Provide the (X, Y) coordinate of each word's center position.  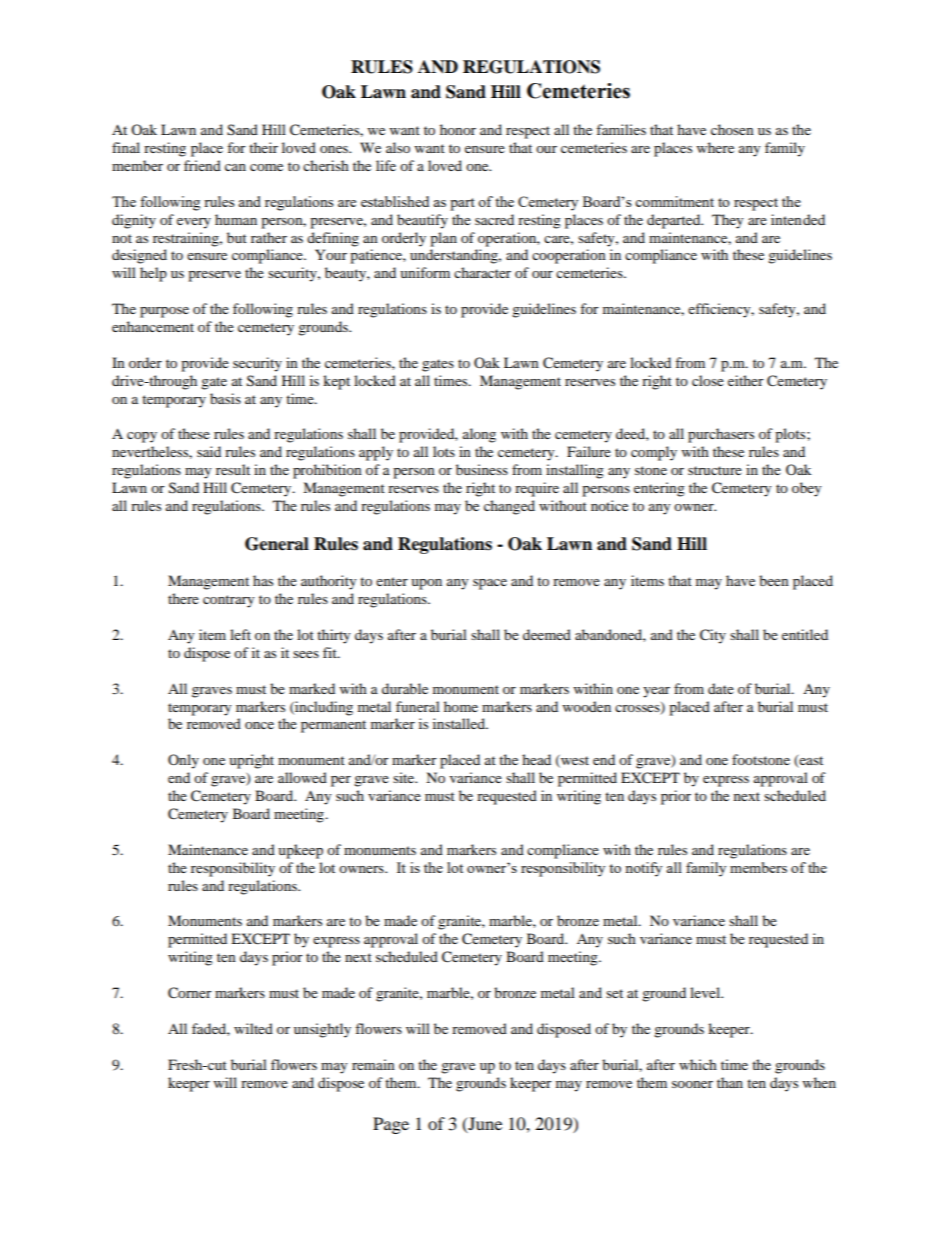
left (240, 634)
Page (391, 1125)
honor (458, 129)
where (715, 147)
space (490, 584)
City (713, 636)
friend (202, 165)
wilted (253, 1028)
